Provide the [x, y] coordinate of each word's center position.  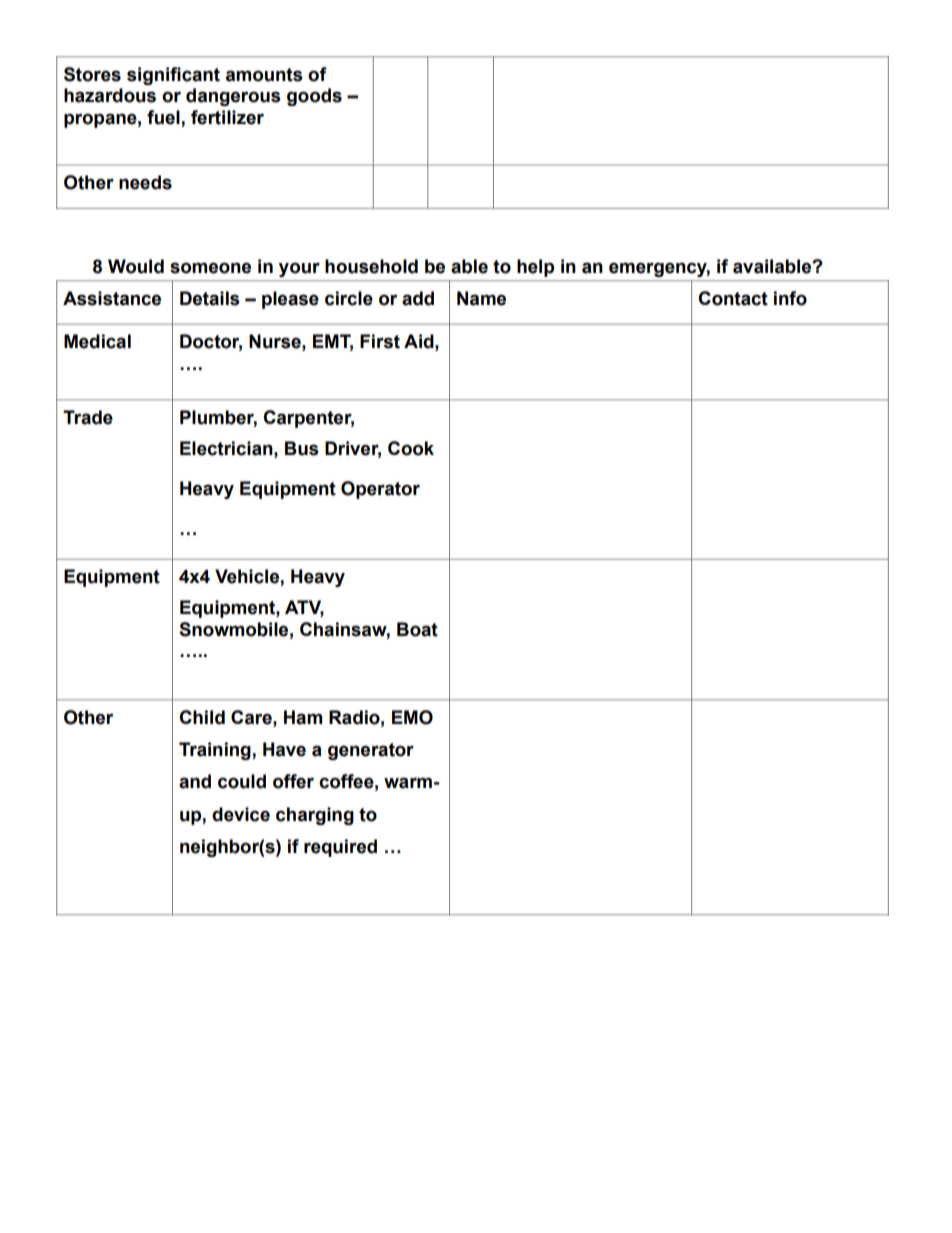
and [195, 781]
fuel [164, 118]
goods [314, 97]
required [340, 848]
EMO [412, 717]
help [535, 268]
